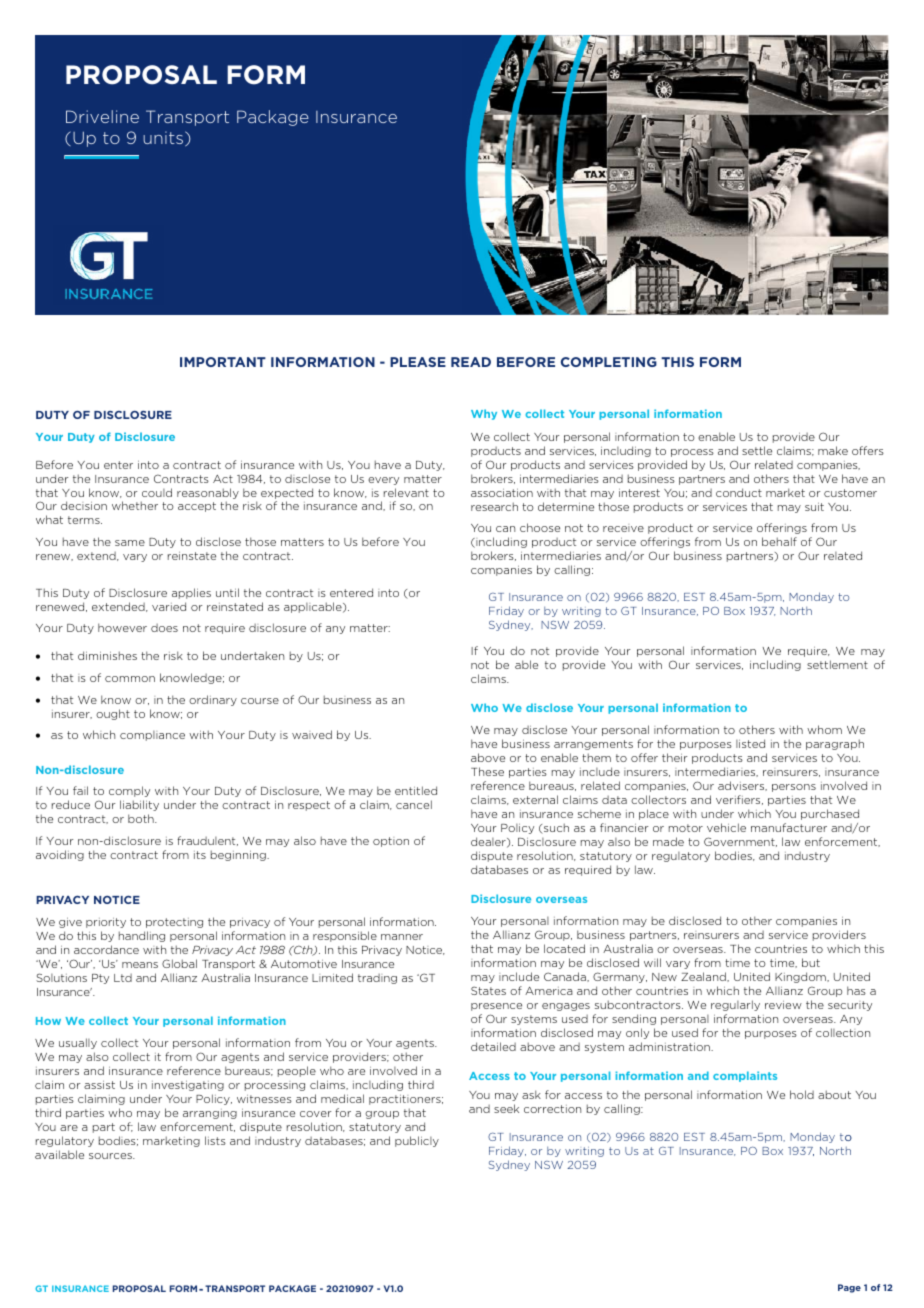  I want to click on READ, so click(471, 362).
